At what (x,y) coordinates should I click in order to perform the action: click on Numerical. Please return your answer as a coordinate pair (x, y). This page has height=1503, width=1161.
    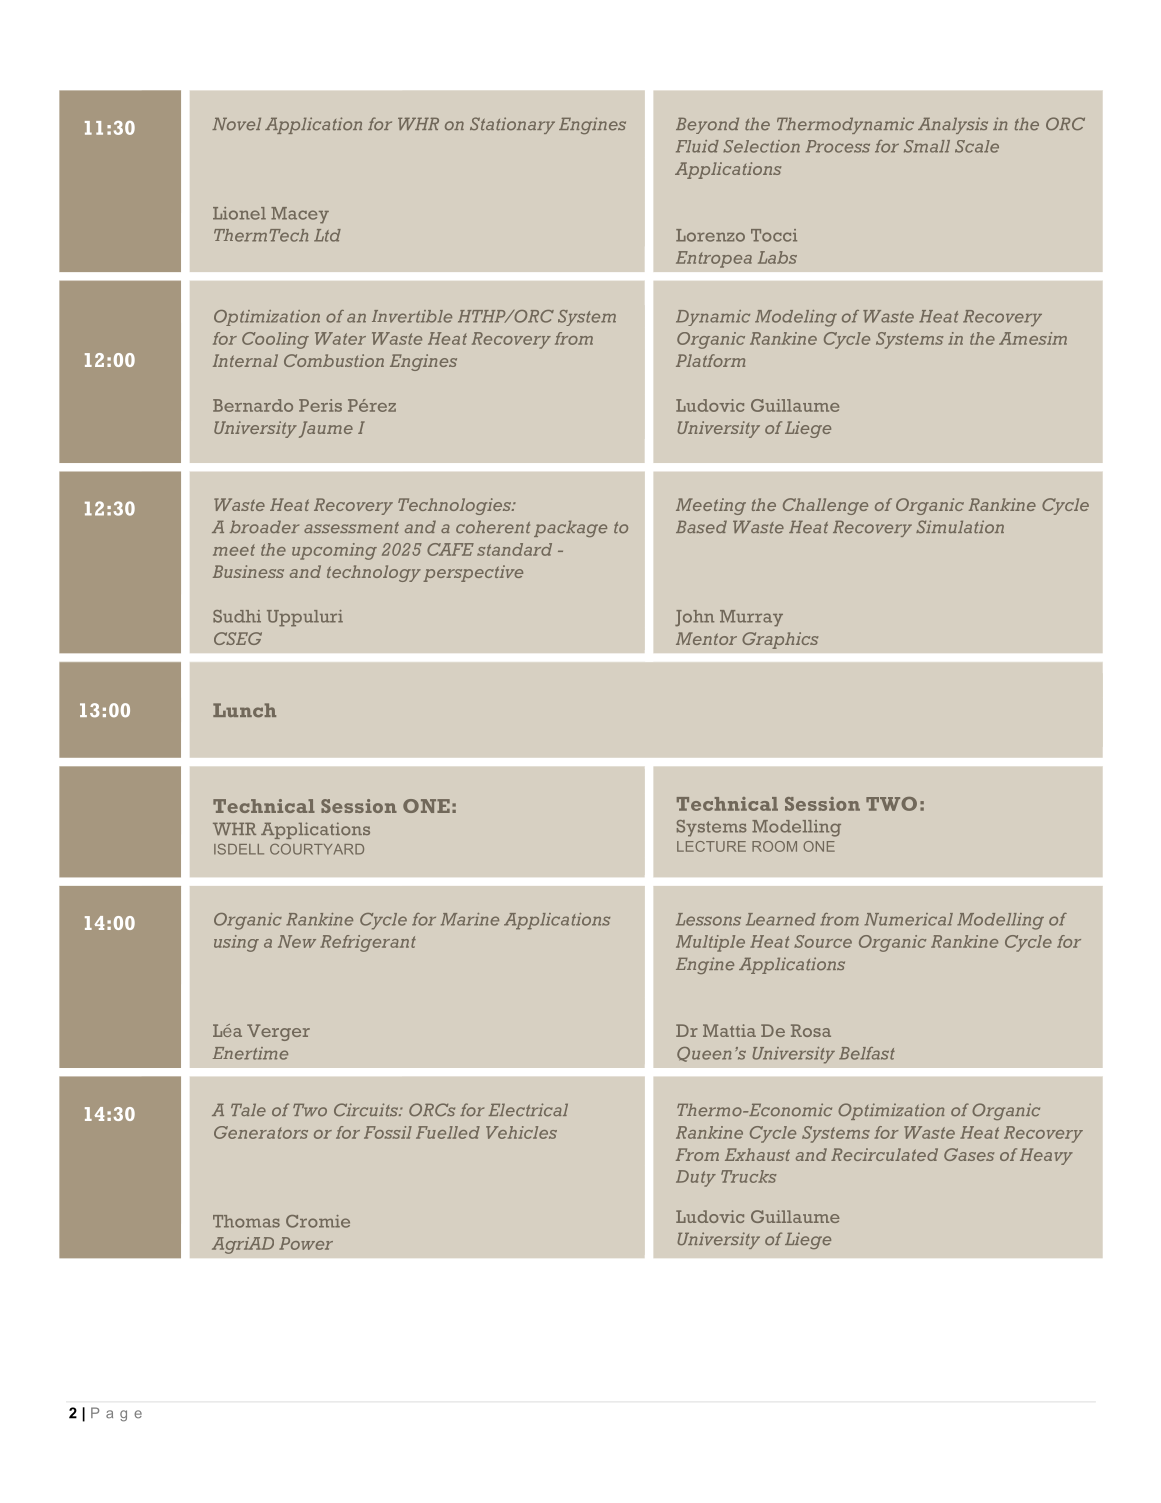
    Looking at the image, I should click on (909, 919).
